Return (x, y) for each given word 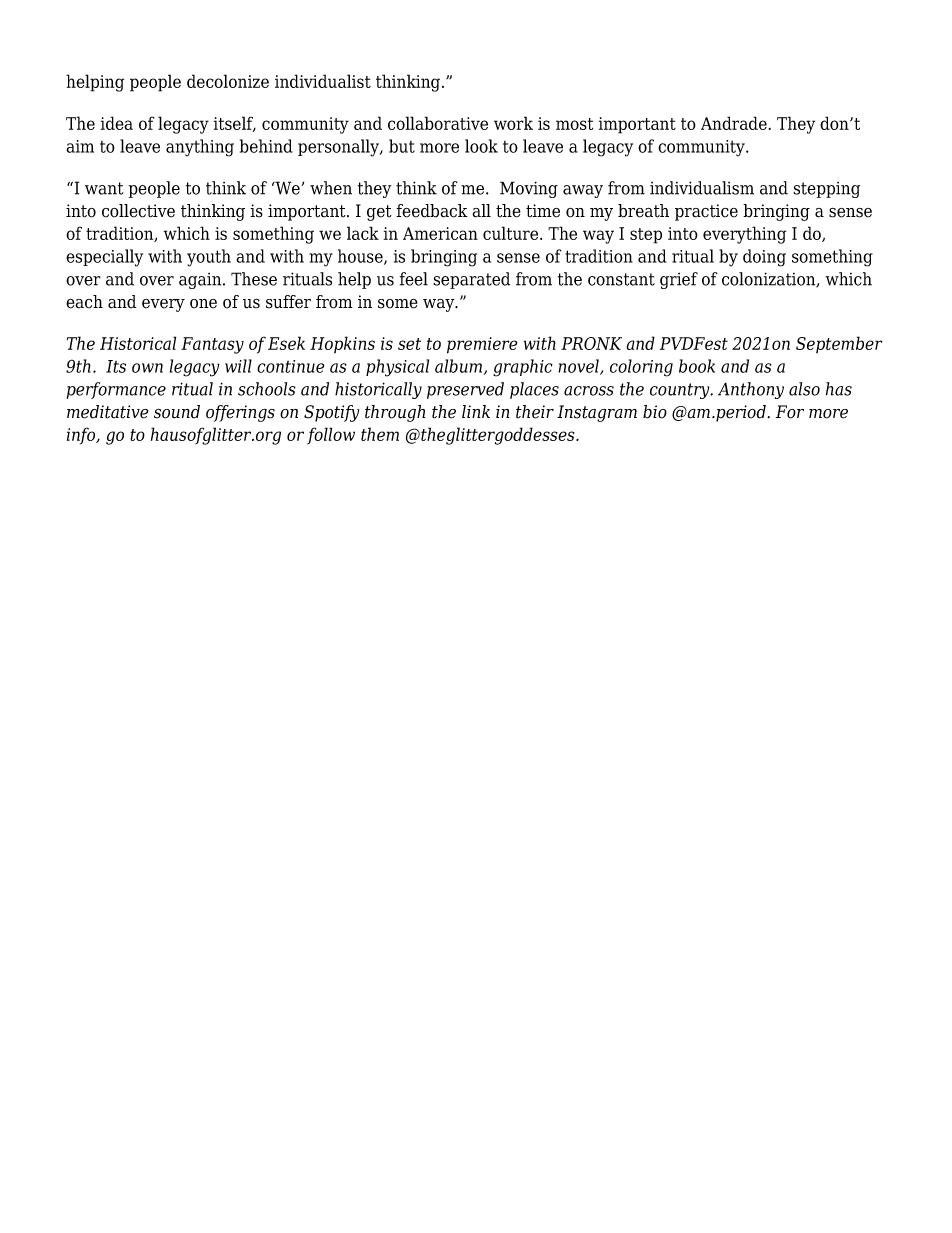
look (481, 146)
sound (177, 412)
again (201, 281)
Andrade (734, 123)
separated (471, 280)
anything (200, 148)
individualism (702, 188)
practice (706, 212)
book (697, 366)
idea (117, 123)
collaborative (438, 123)
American (440, 233)
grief (679, 280)
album (460, 367)
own (147, 368)
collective (138, 211)
